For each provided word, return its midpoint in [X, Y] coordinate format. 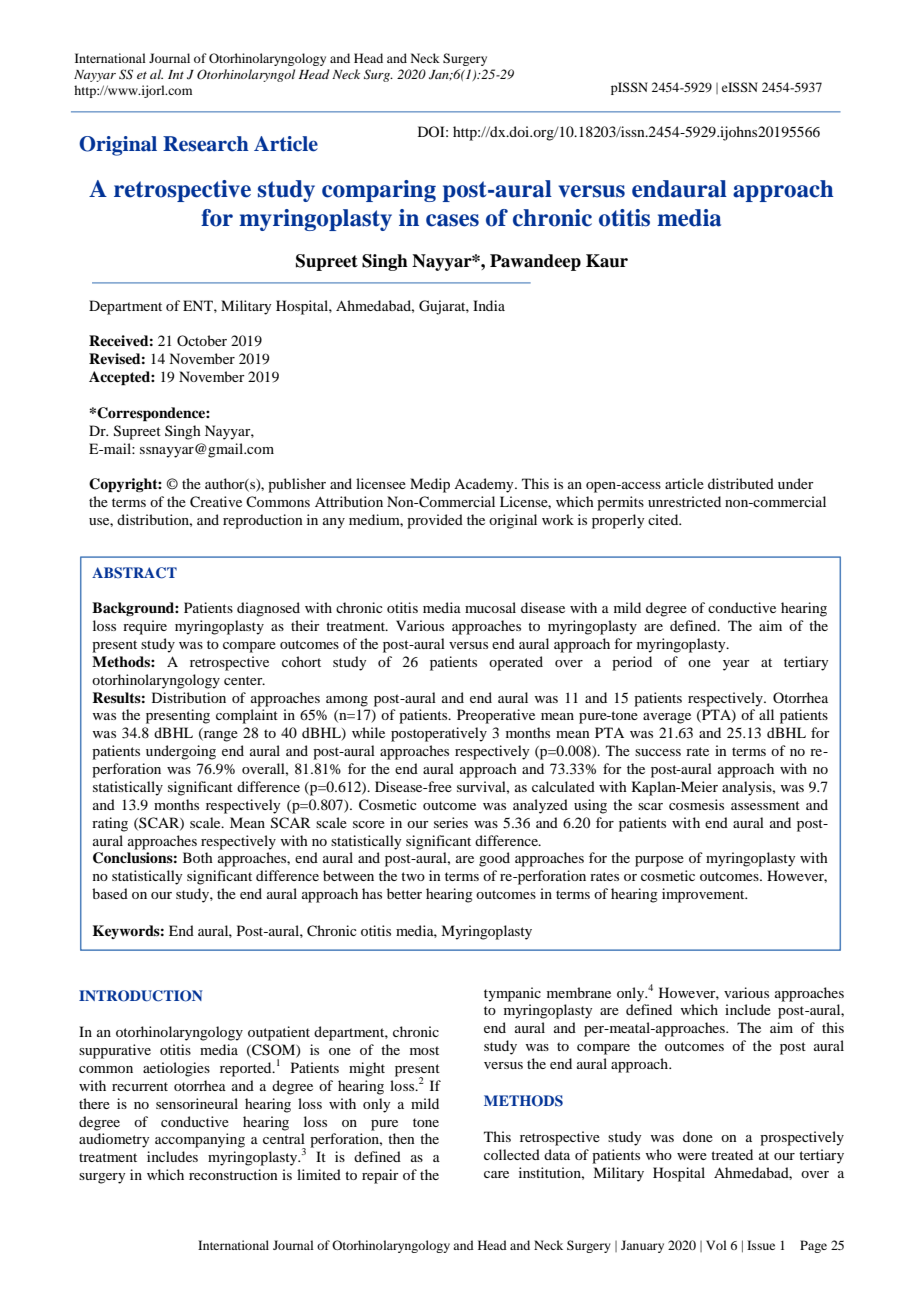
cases [452, 220]
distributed [741, 483]
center [244, 680]
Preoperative [496, 716]
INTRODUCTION [140, 996]
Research [206, 144]
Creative [216, 502]
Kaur [607, 261]
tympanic [512, 994]
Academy [485, 485]
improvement [704, 895]
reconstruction [233, 1174]
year [736, 665]
